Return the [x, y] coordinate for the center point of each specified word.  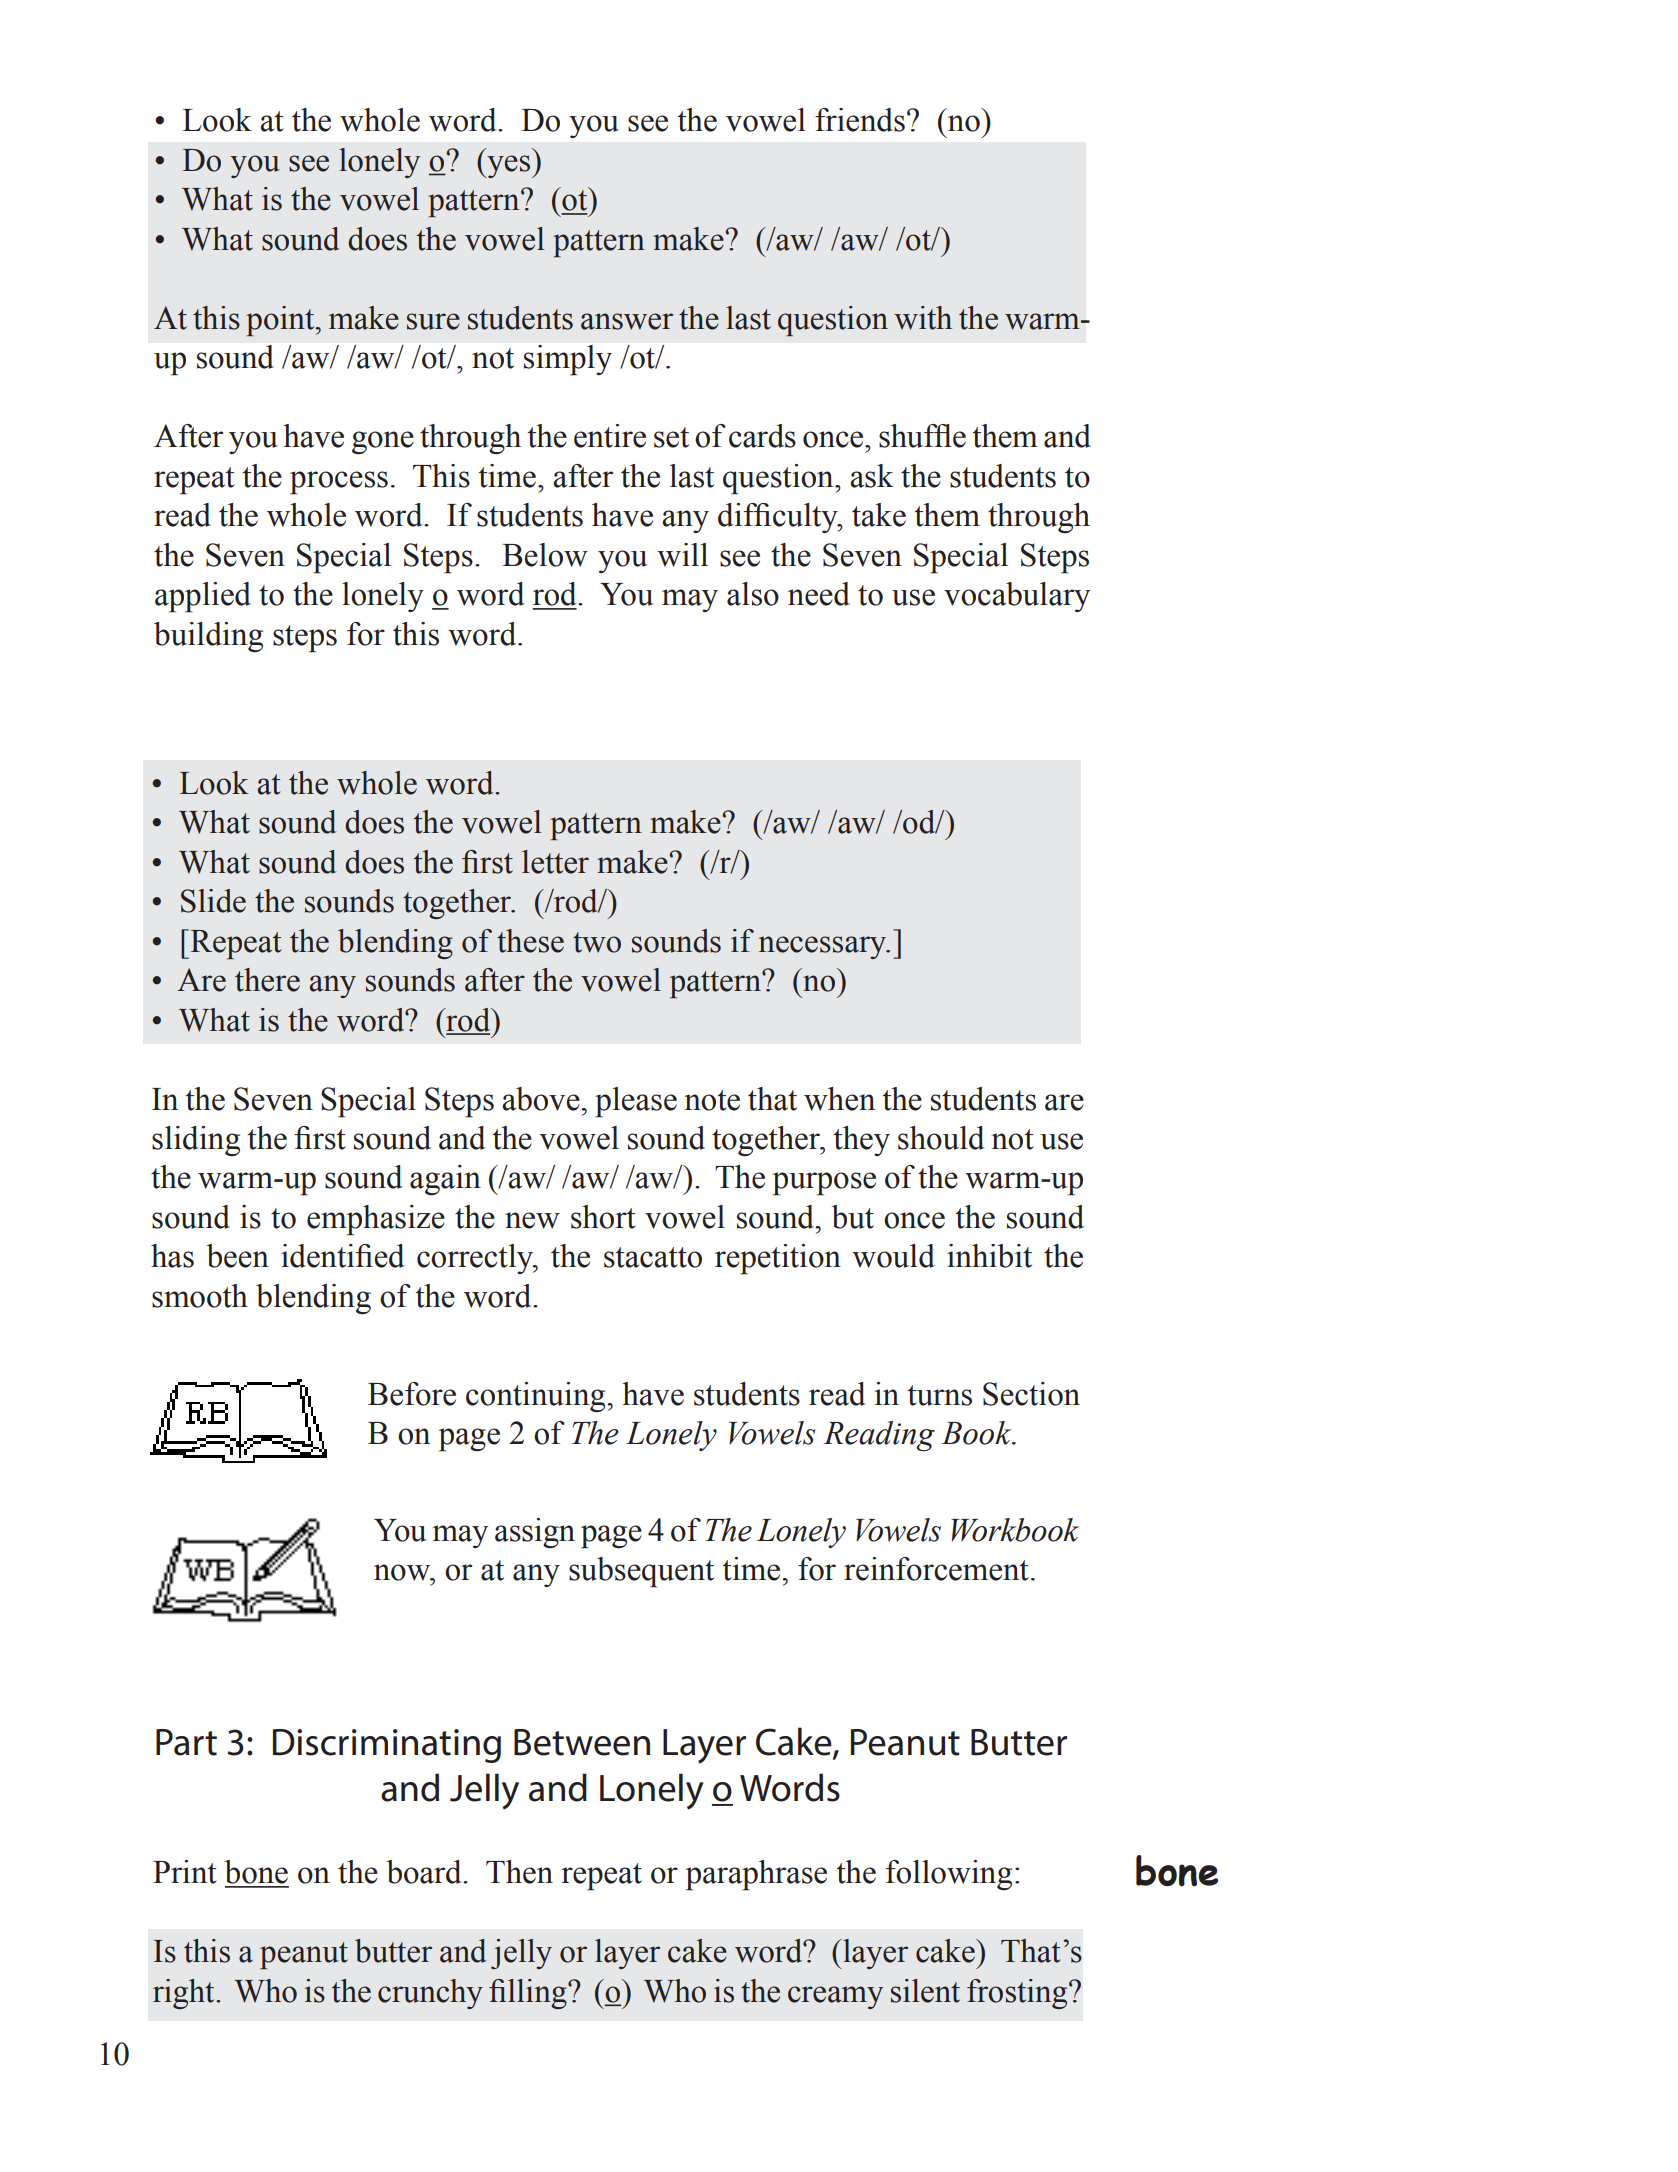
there [267, 980]
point [281, 321]
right [185, 1994]
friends [860, 120]
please [636, 1102]
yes [509, 166]
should [941, 1138]
